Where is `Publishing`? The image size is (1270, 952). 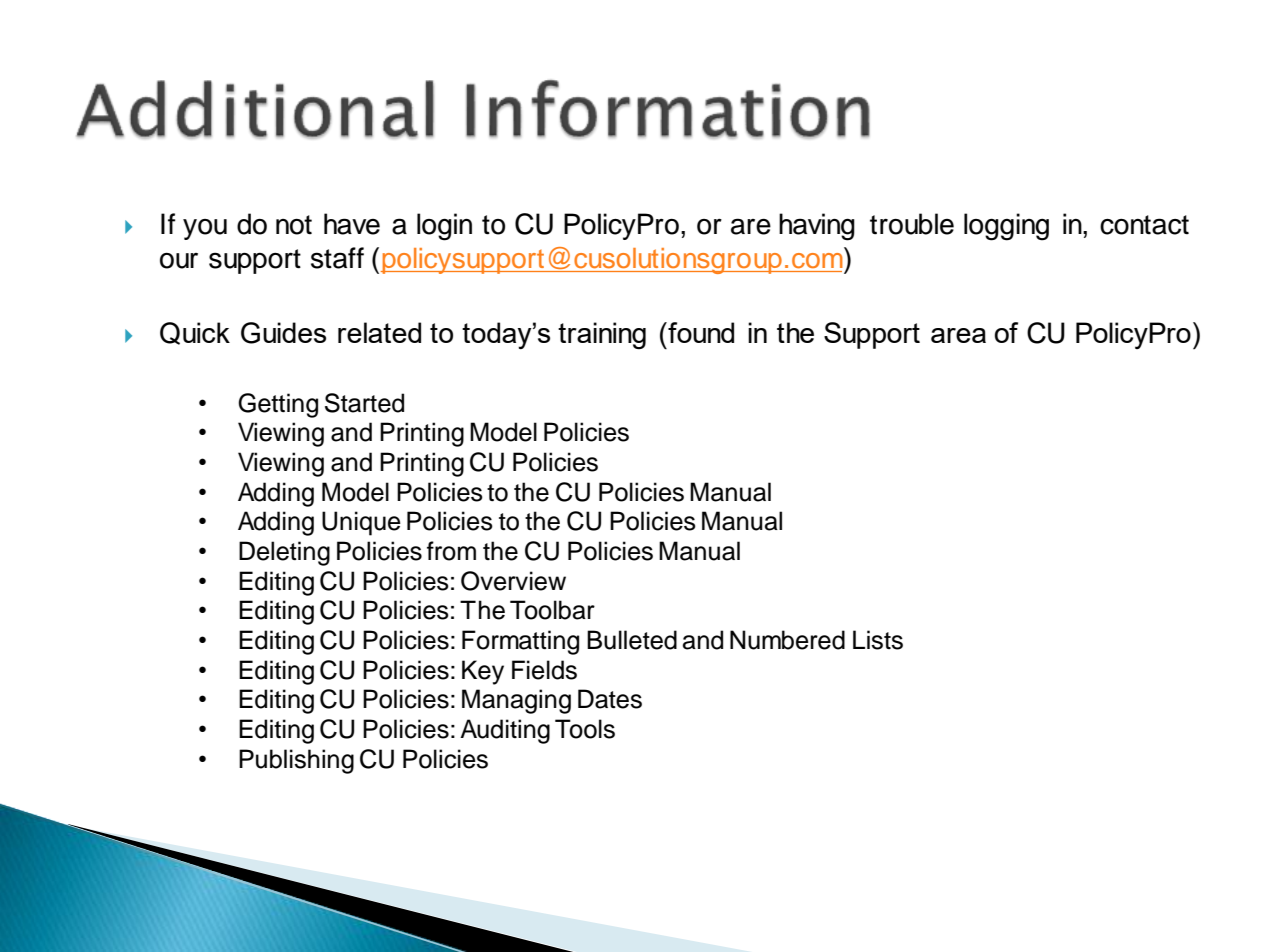 Publishing is located at coordinates (296, 761).
